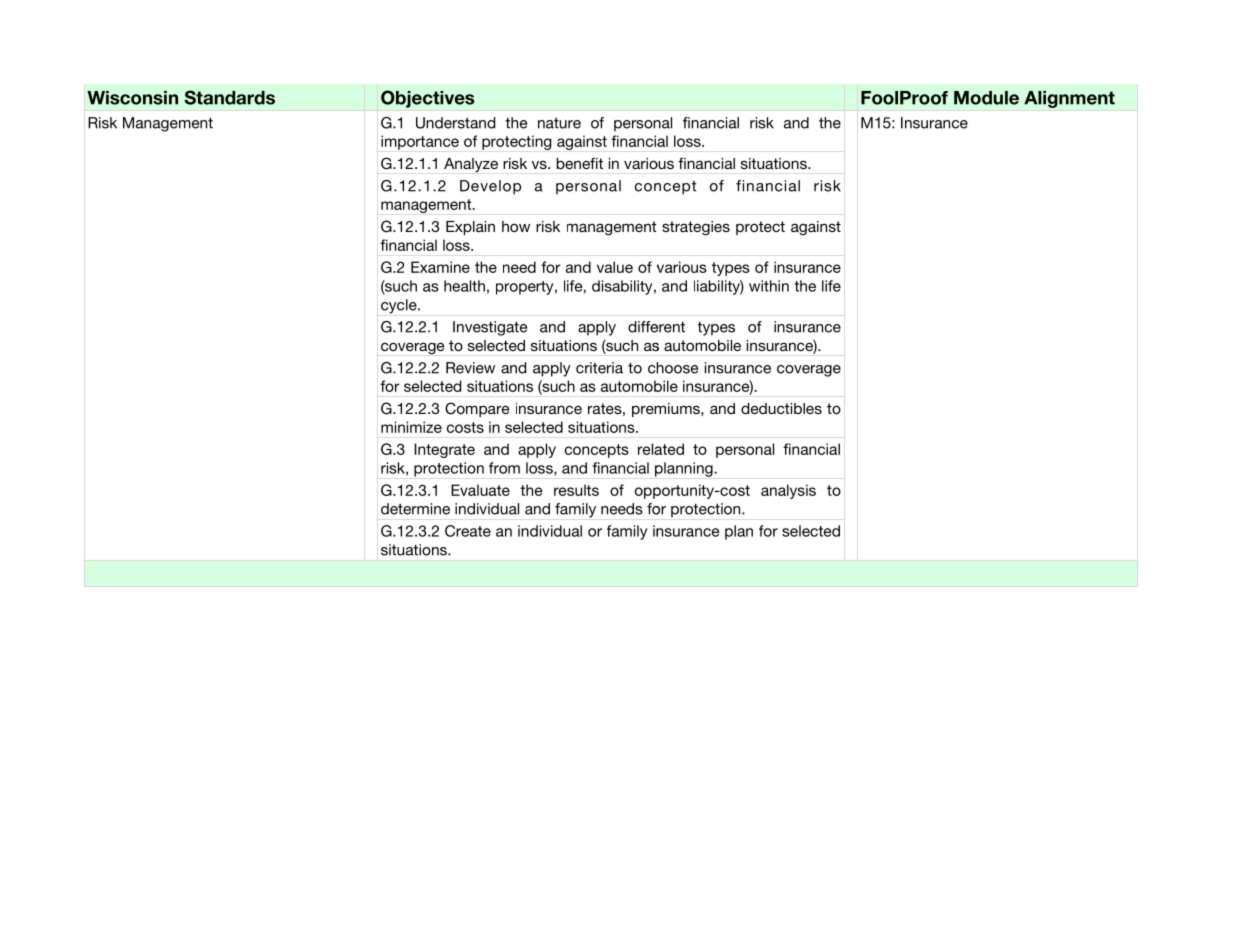  Describe the element at coordinates (769, 286) in the screenshot. I see `within` at that location.
